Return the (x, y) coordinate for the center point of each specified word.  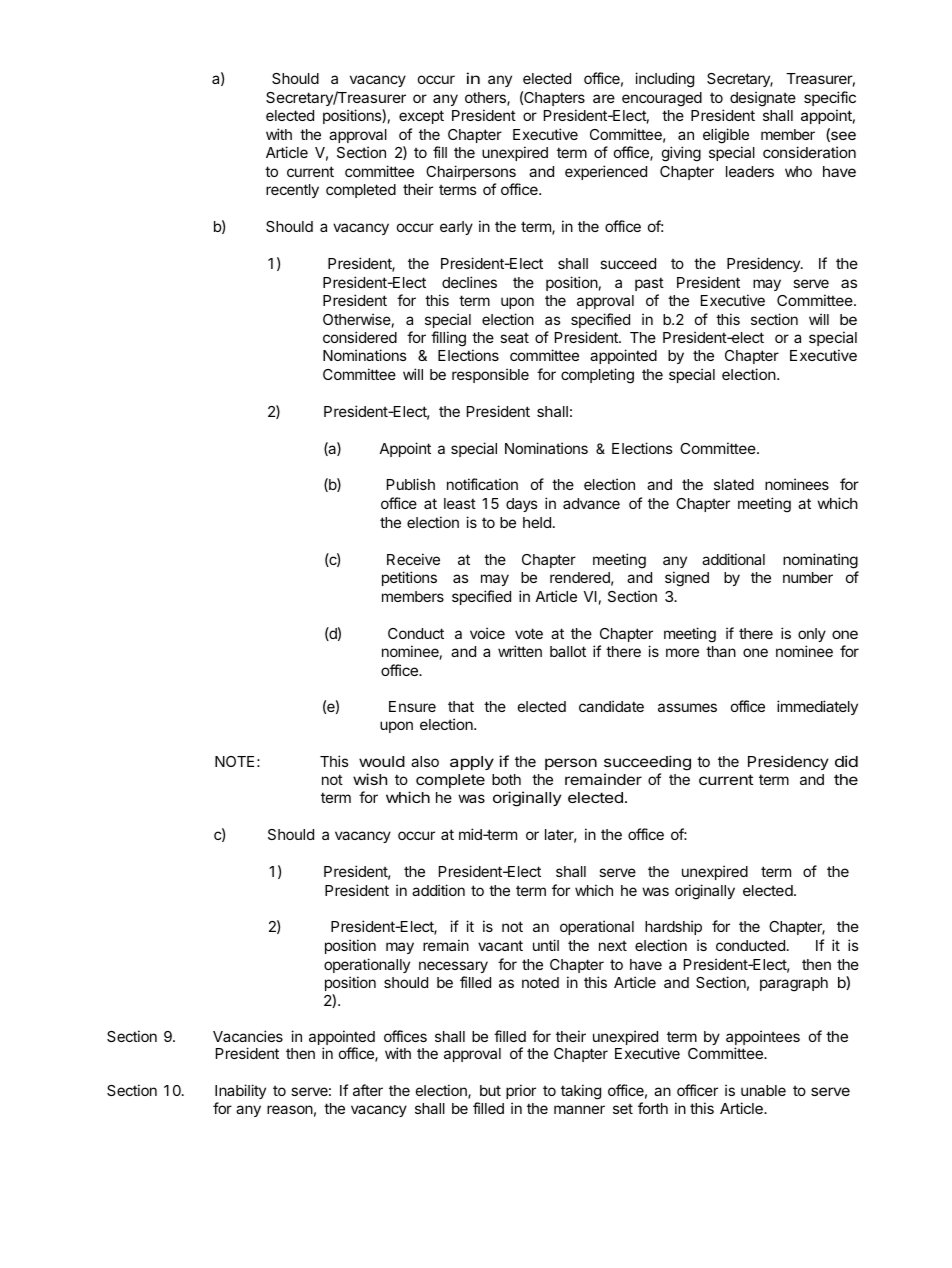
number (808, 577)
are (604, 98)
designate (763, 99)
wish (370, 779)
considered (360, 337)
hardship (673, 927)
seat (514, 337)
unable (763, 1090)
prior (521, 1091)
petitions (409, 578)
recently (292, 191)
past (649, 284)
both (506, 779)
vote (529, 633)
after (368, 1090)
